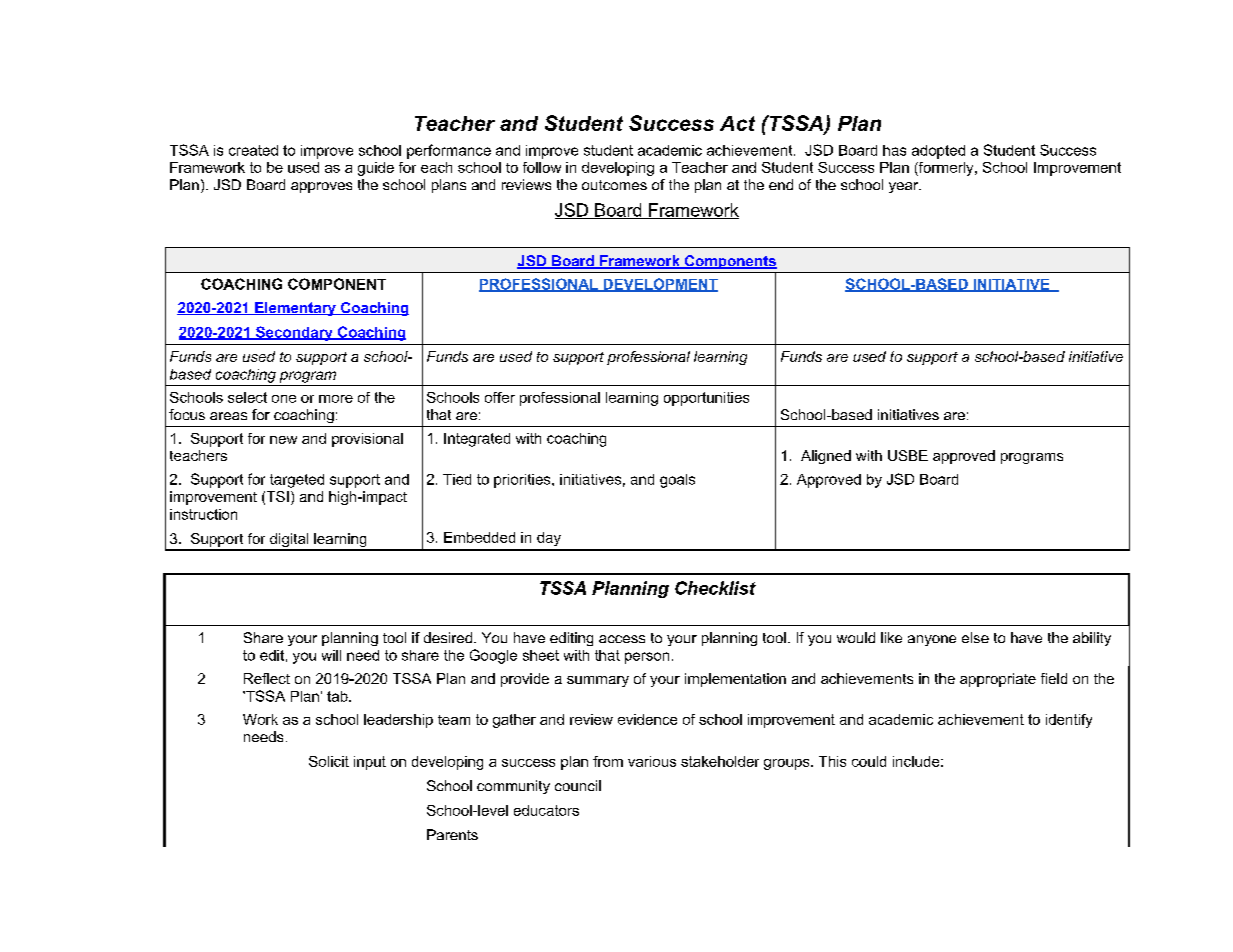 The height and width of the screenshot is (952, 1233). I want to click on Aligned, so click(826, 457).
